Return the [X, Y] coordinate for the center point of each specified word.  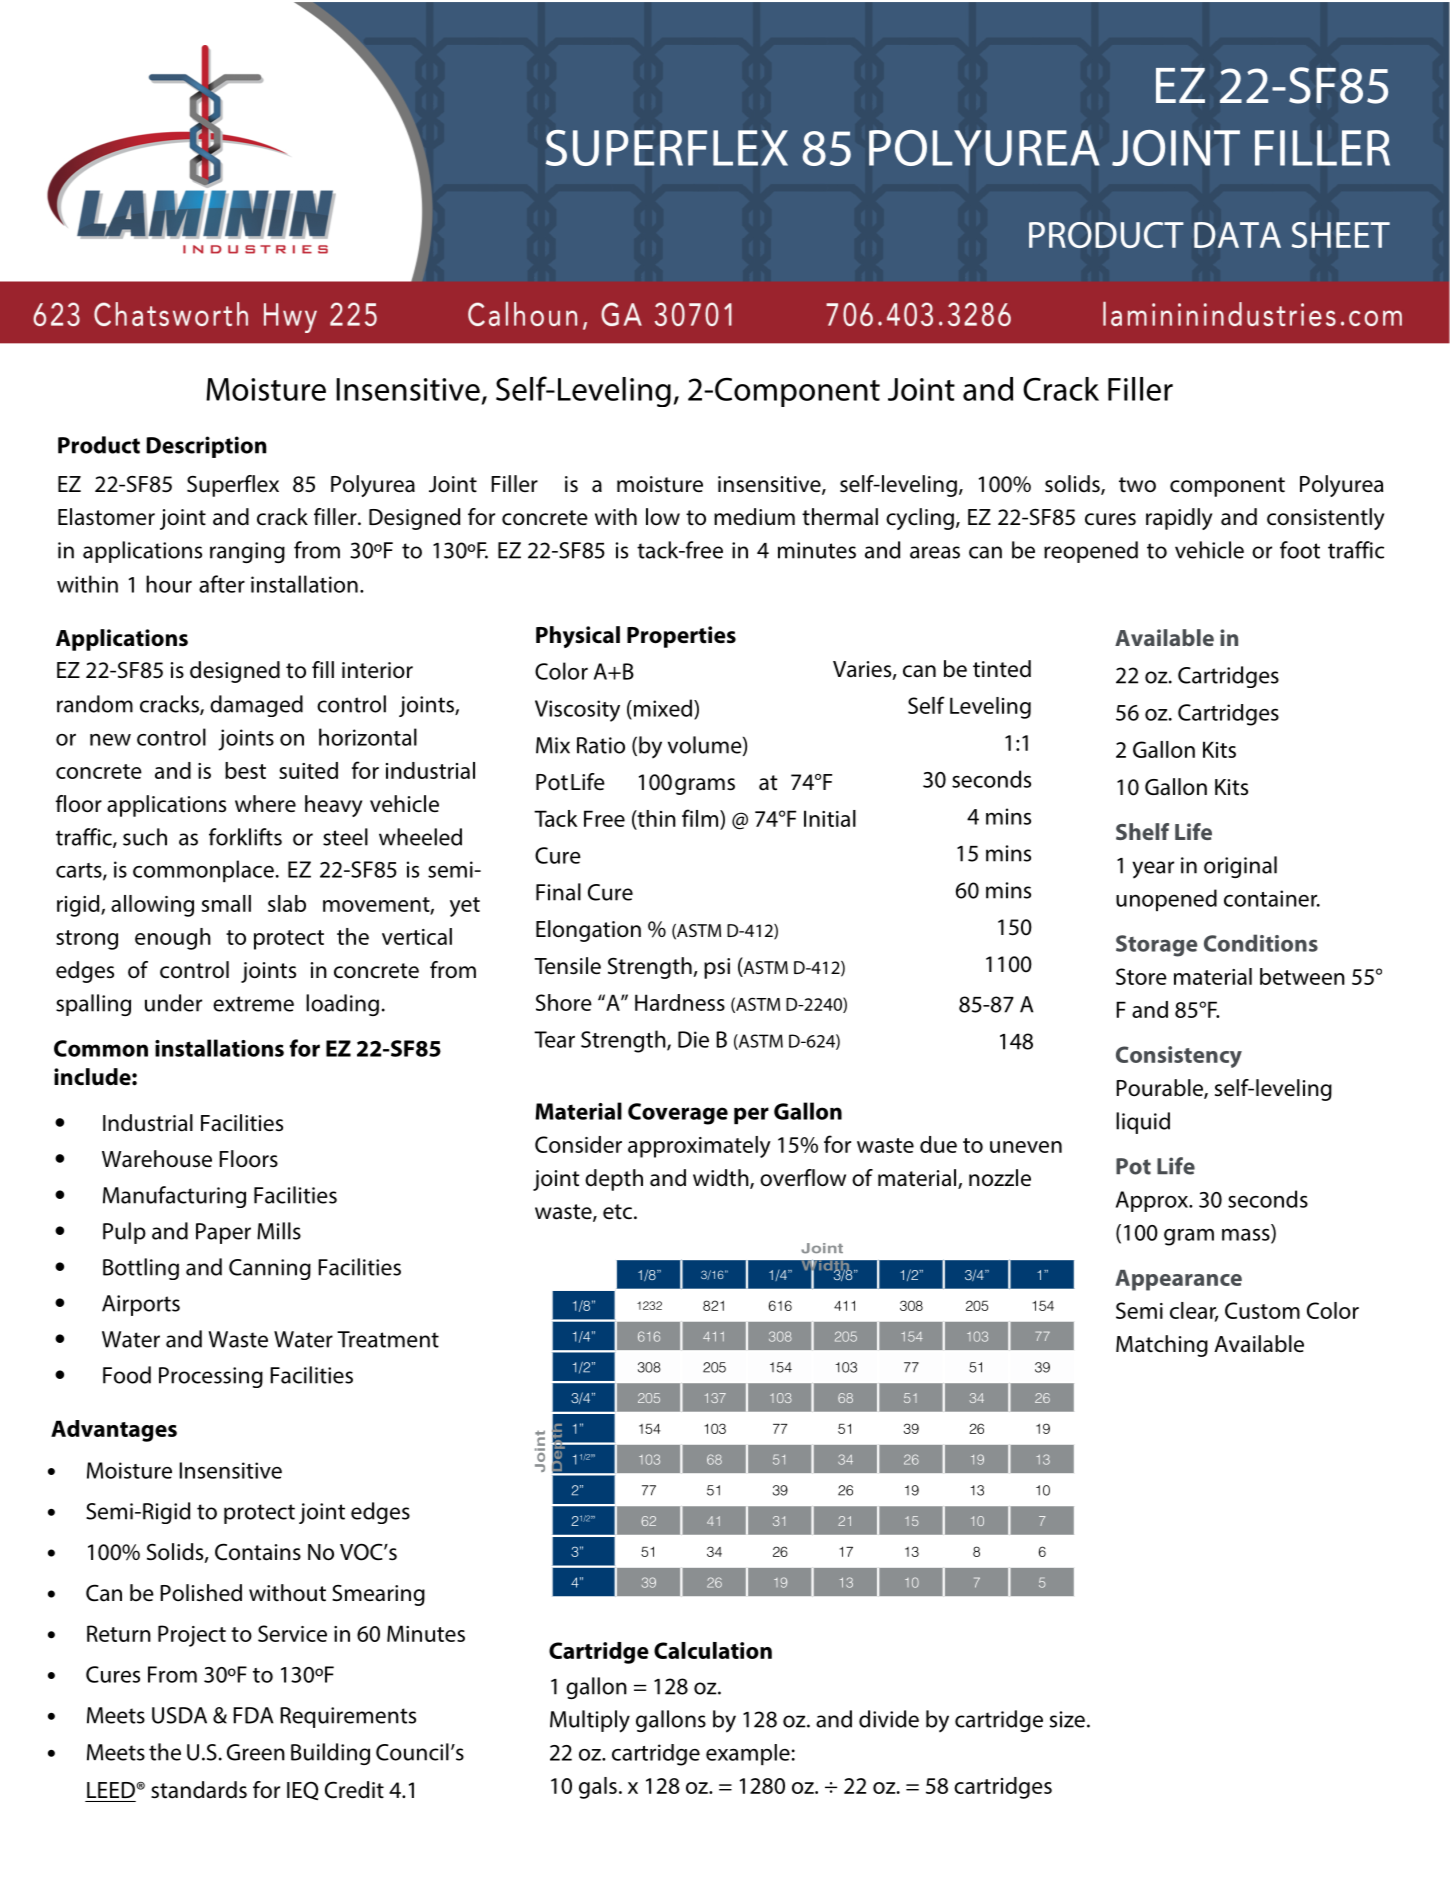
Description [206, 447]
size [1067, 1719]
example [748, 1754]
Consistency [1179, 1057]
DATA [1237, 235]
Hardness [680, 1002]
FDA [253, 1715]
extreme [253, 1004]
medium [754, 517]
